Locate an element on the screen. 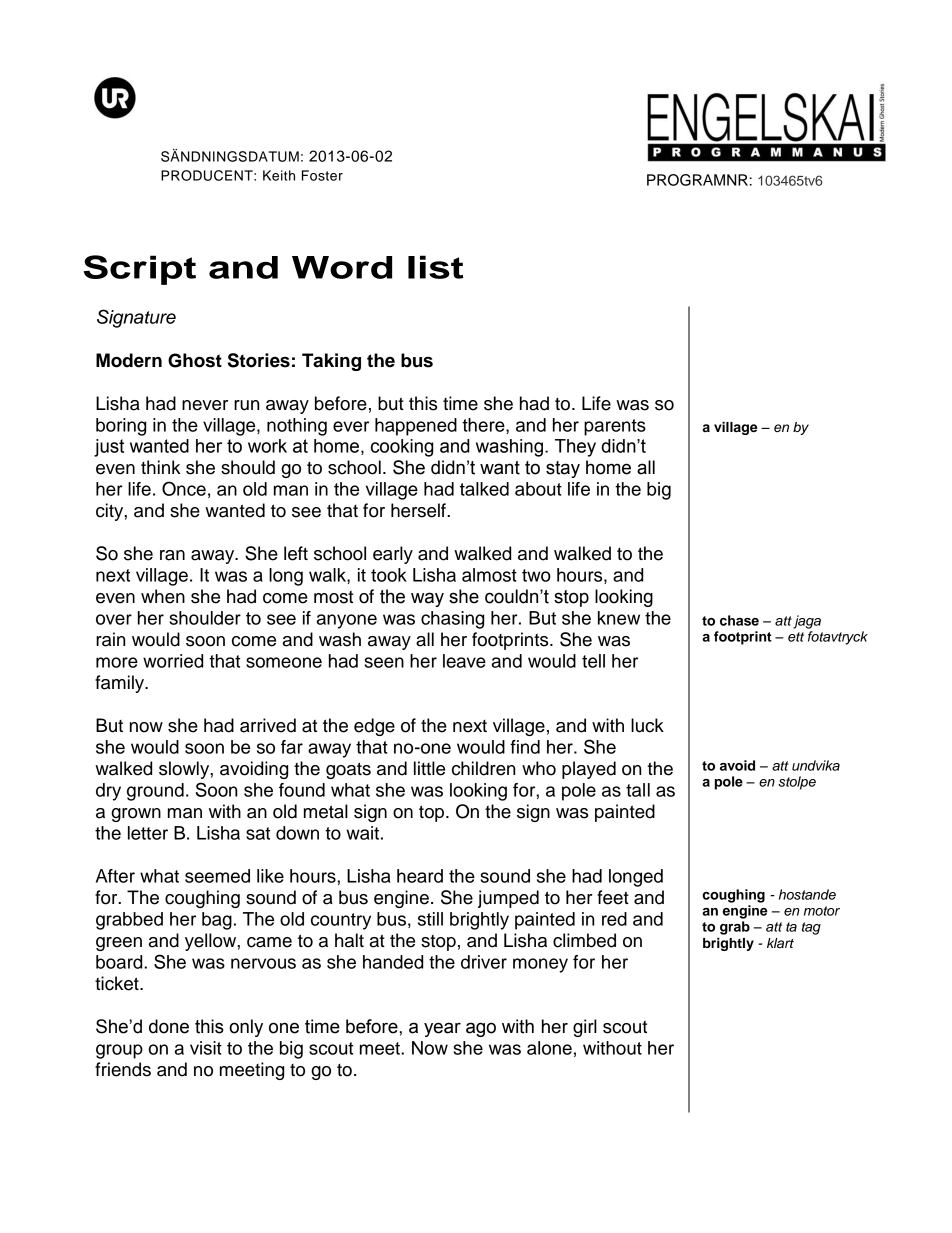 The image size is (952, 1233). ground is located at coordinates (155, 792).
